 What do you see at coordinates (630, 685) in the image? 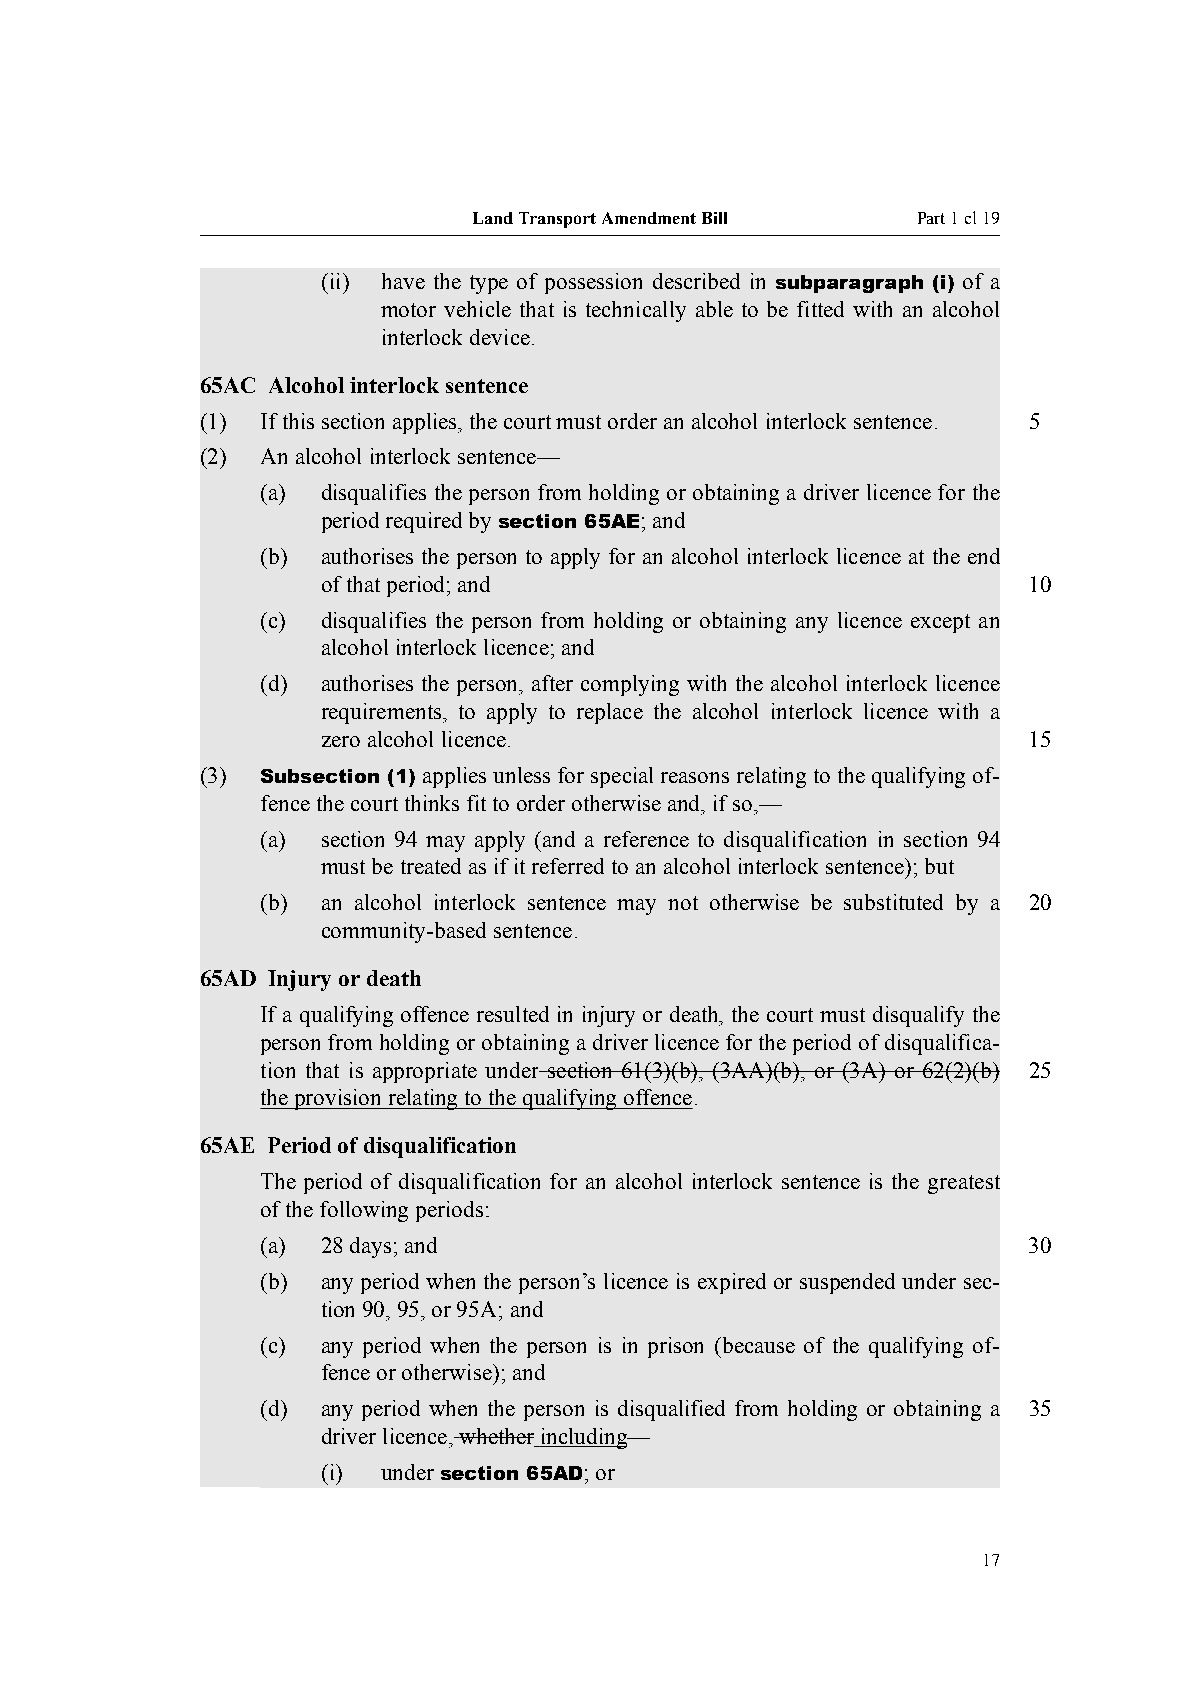
I see `complying` at bounding box center [630, 685].
